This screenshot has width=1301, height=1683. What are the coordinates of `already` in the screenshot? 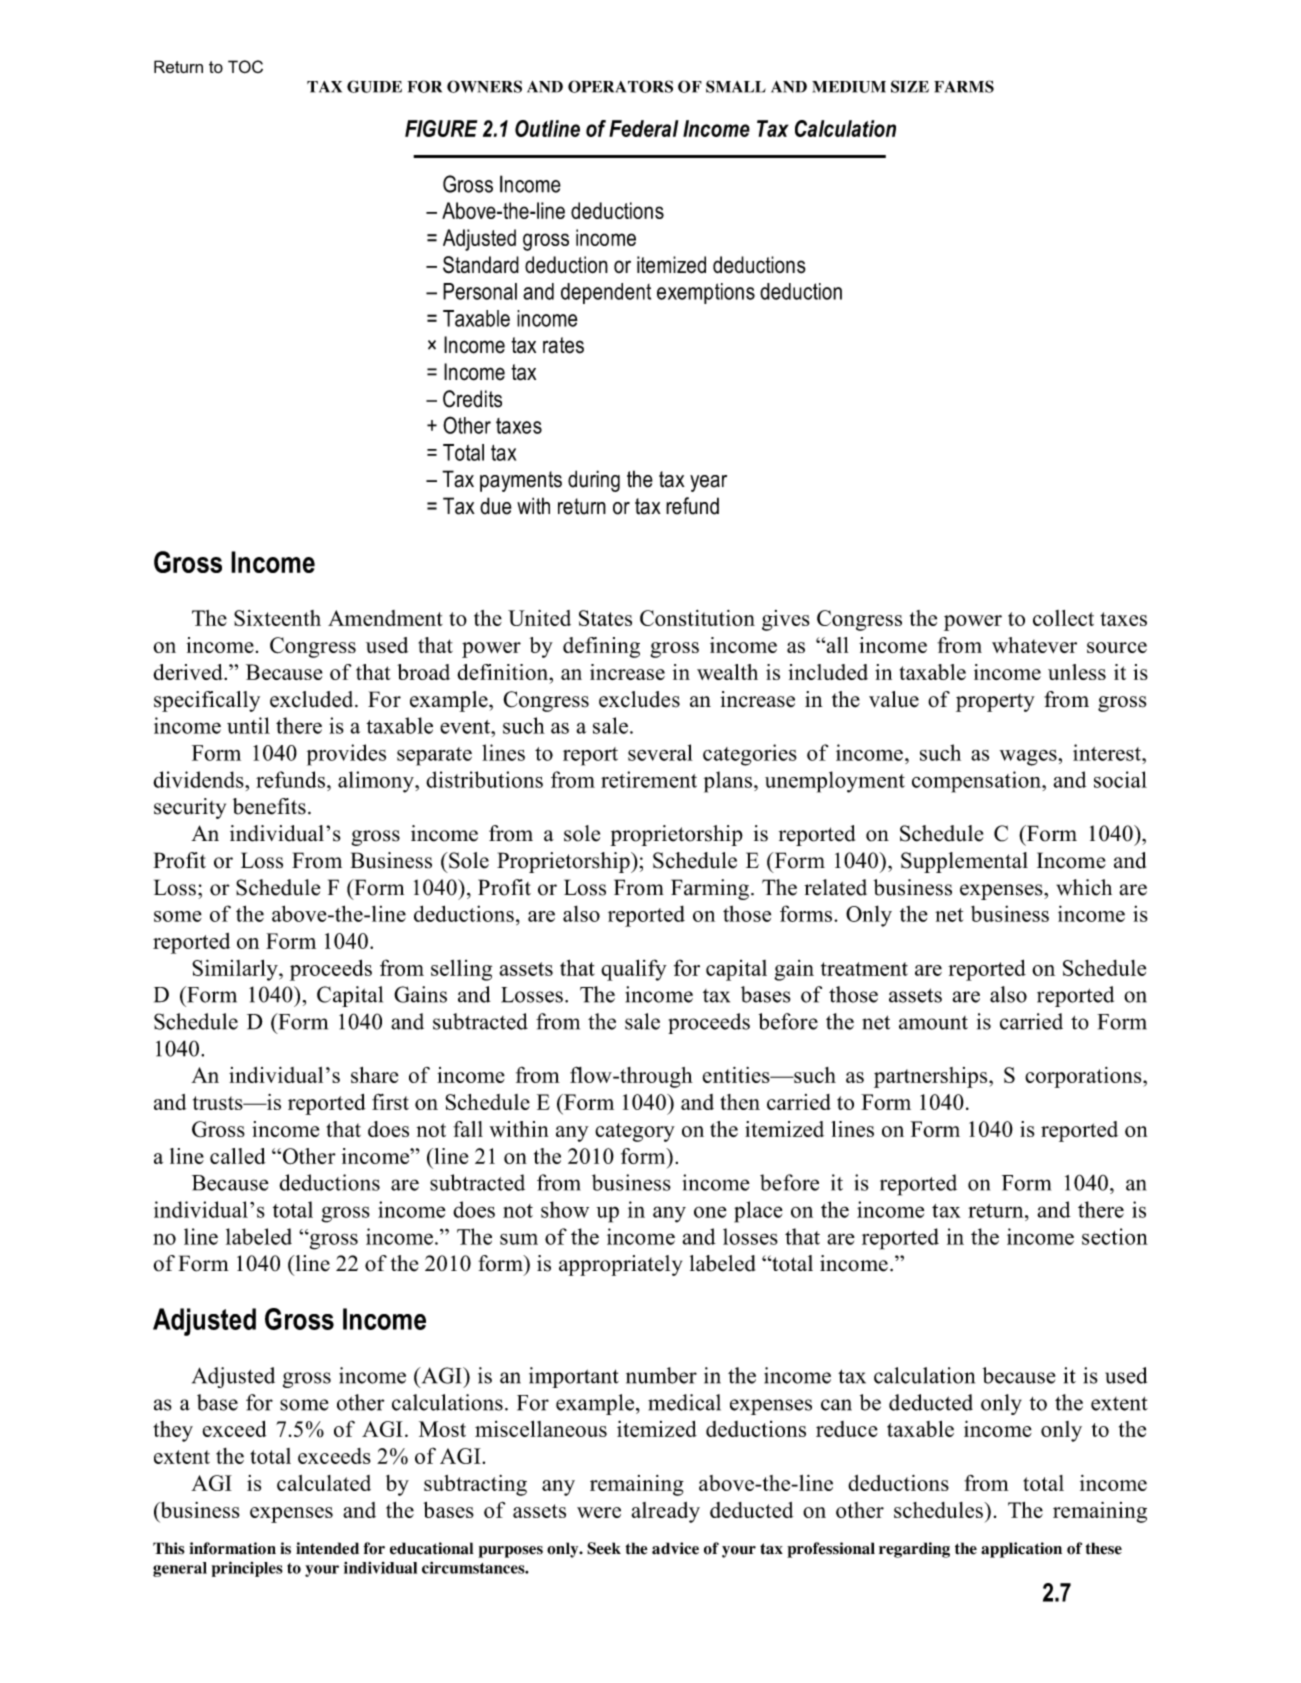 It's located at (665, 1512).
